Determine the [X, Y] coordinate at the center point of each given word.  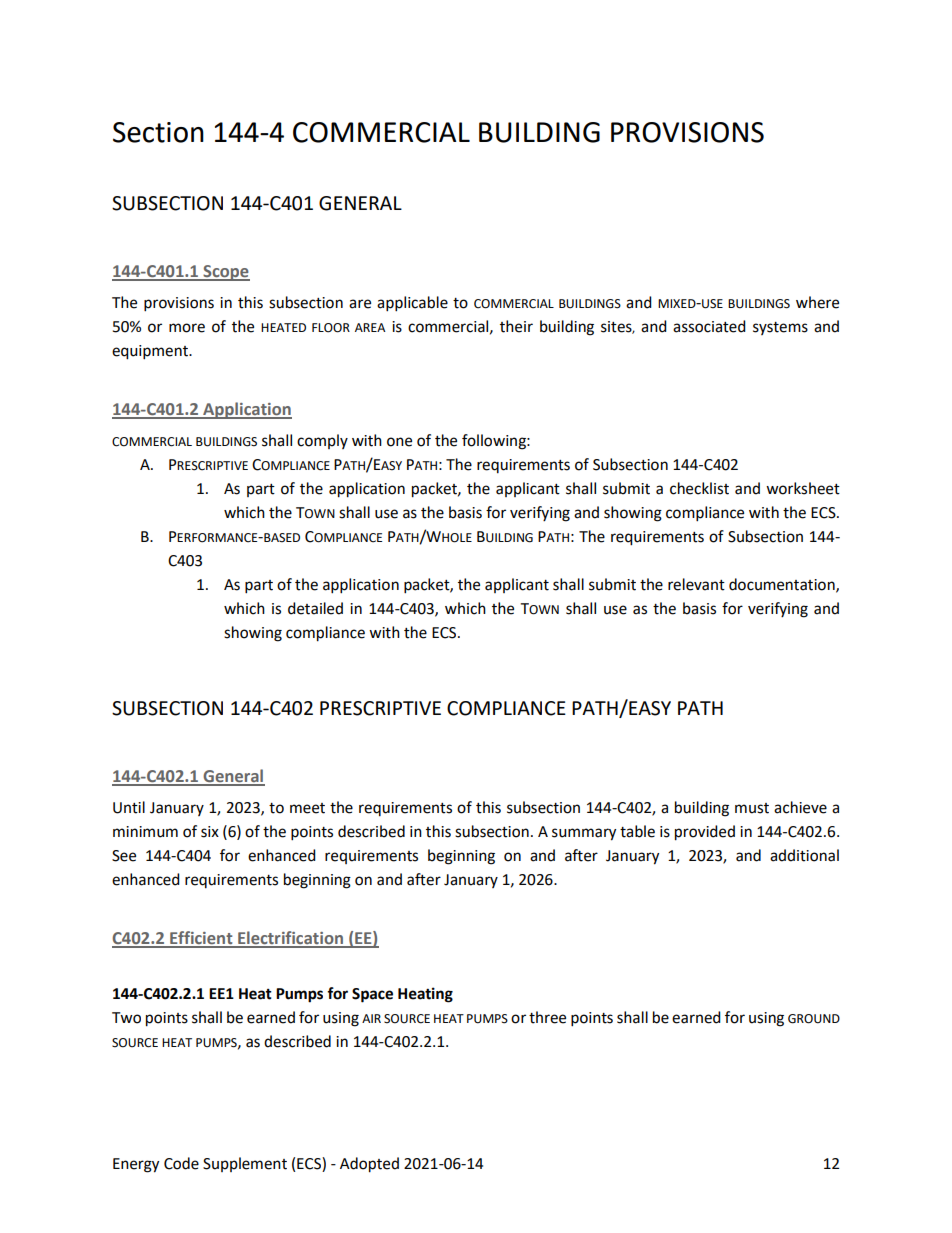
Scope [225, 273]
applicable [412, 304]
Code [181, 1163]
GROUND [814, 1019]
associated [709, 326]
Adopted [369, 1165]
